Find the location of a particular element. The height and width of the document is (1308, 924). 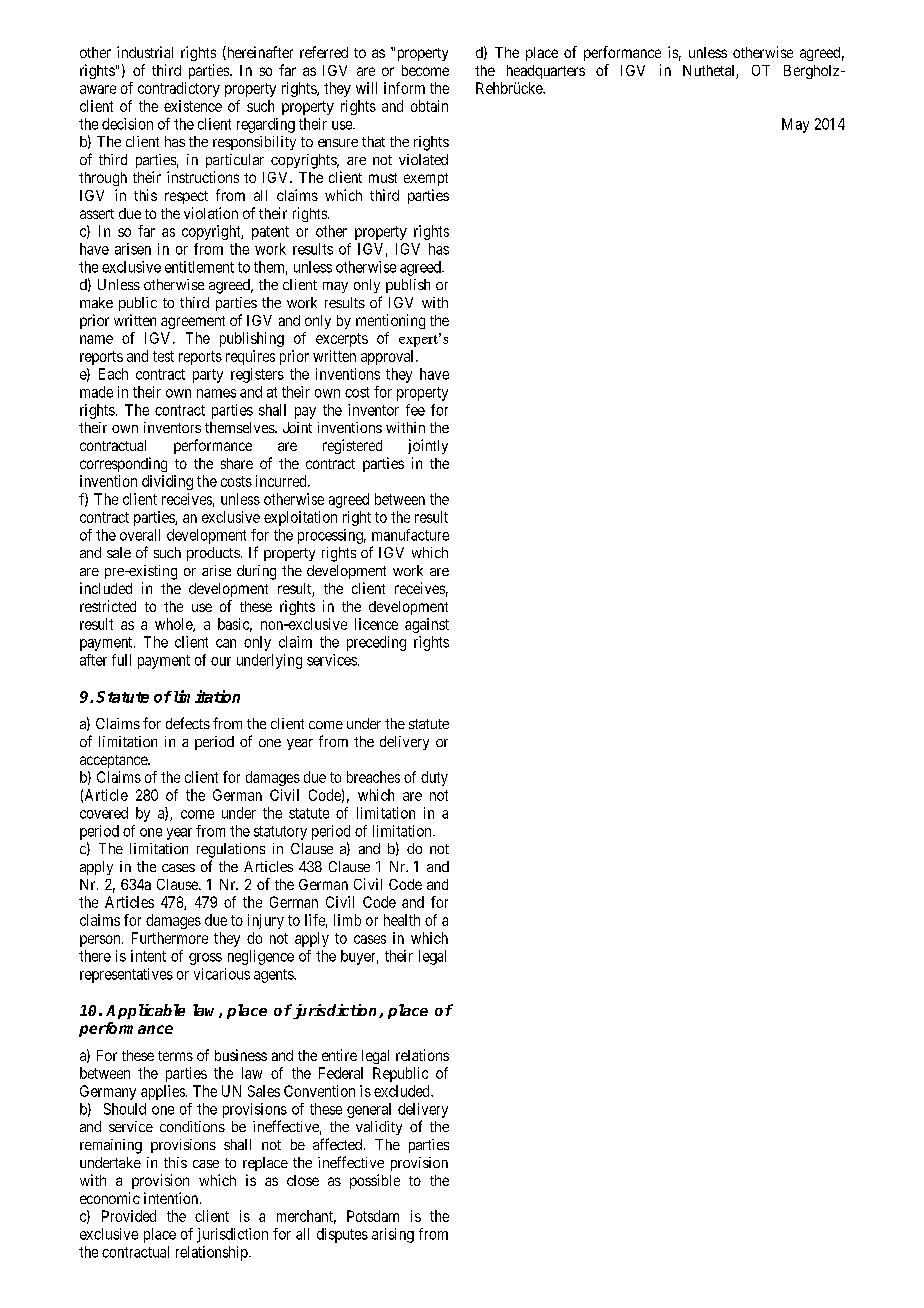

industrial is located at coordinates (145, 52).
